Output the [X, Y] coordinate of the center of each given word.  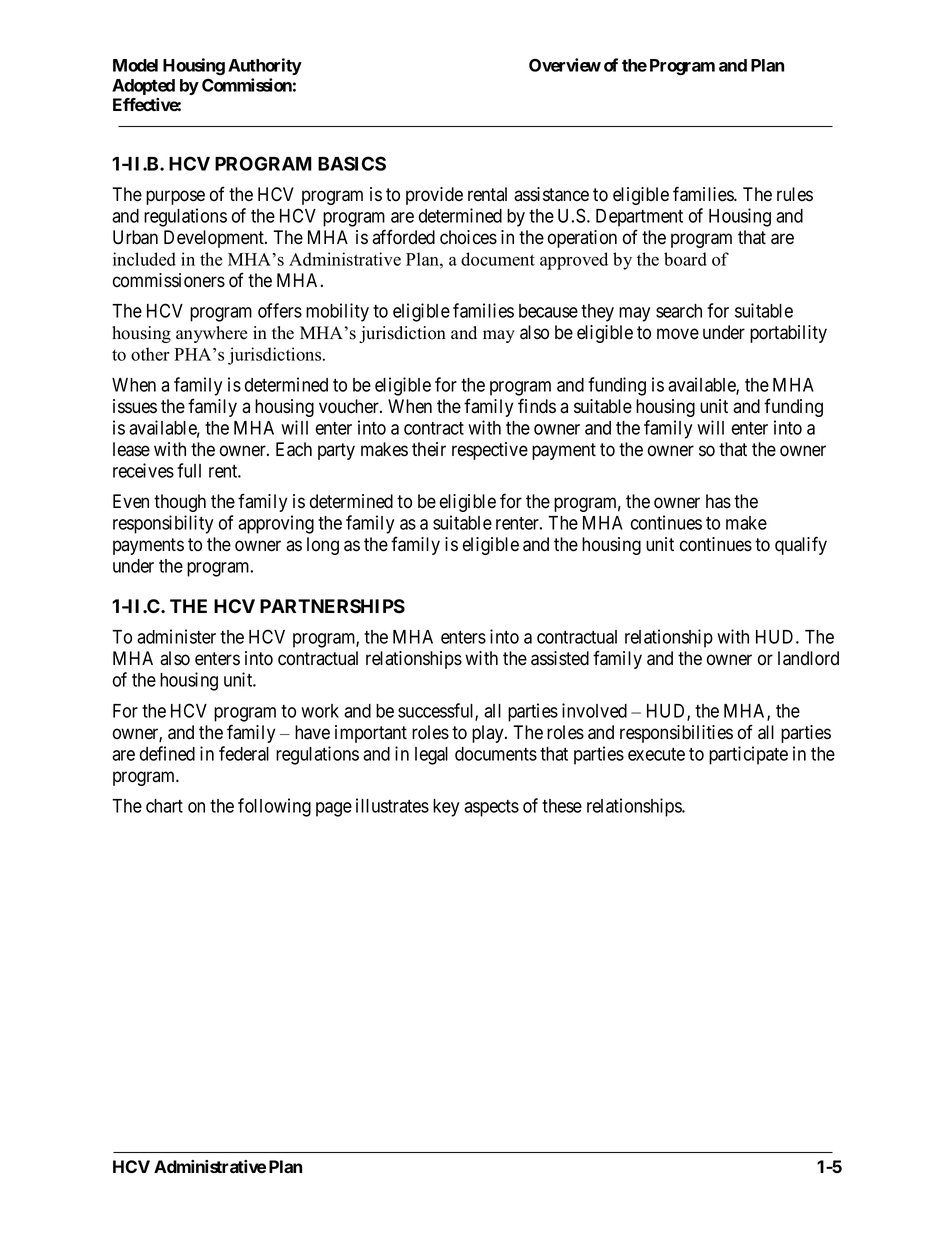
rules [795, 194]
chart [164, 806]
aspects [491, 808]
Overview [565, 65]
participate [748, 755]
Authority [265, 66]
